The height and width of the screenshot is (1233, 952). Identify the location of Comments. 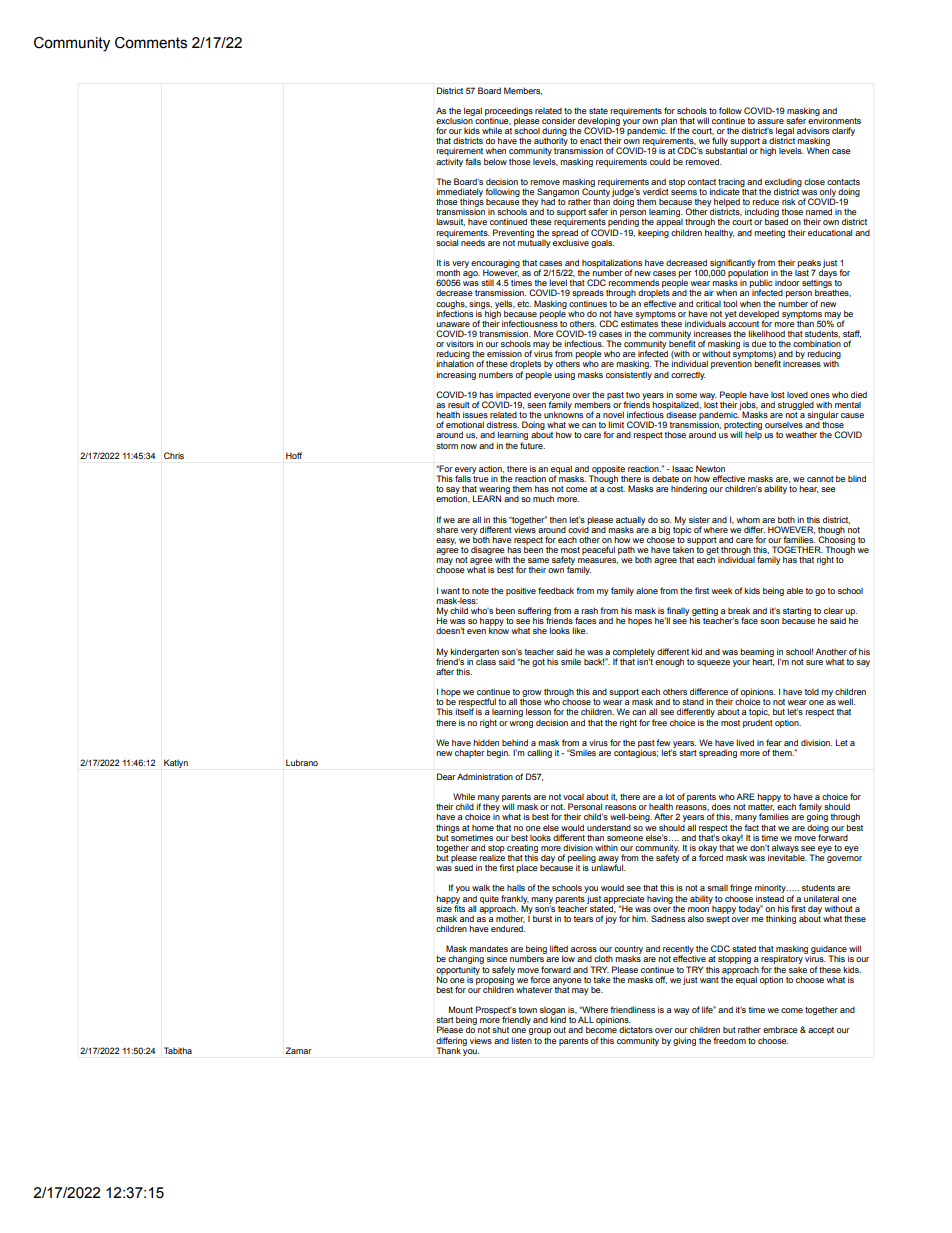
(151, 43).
